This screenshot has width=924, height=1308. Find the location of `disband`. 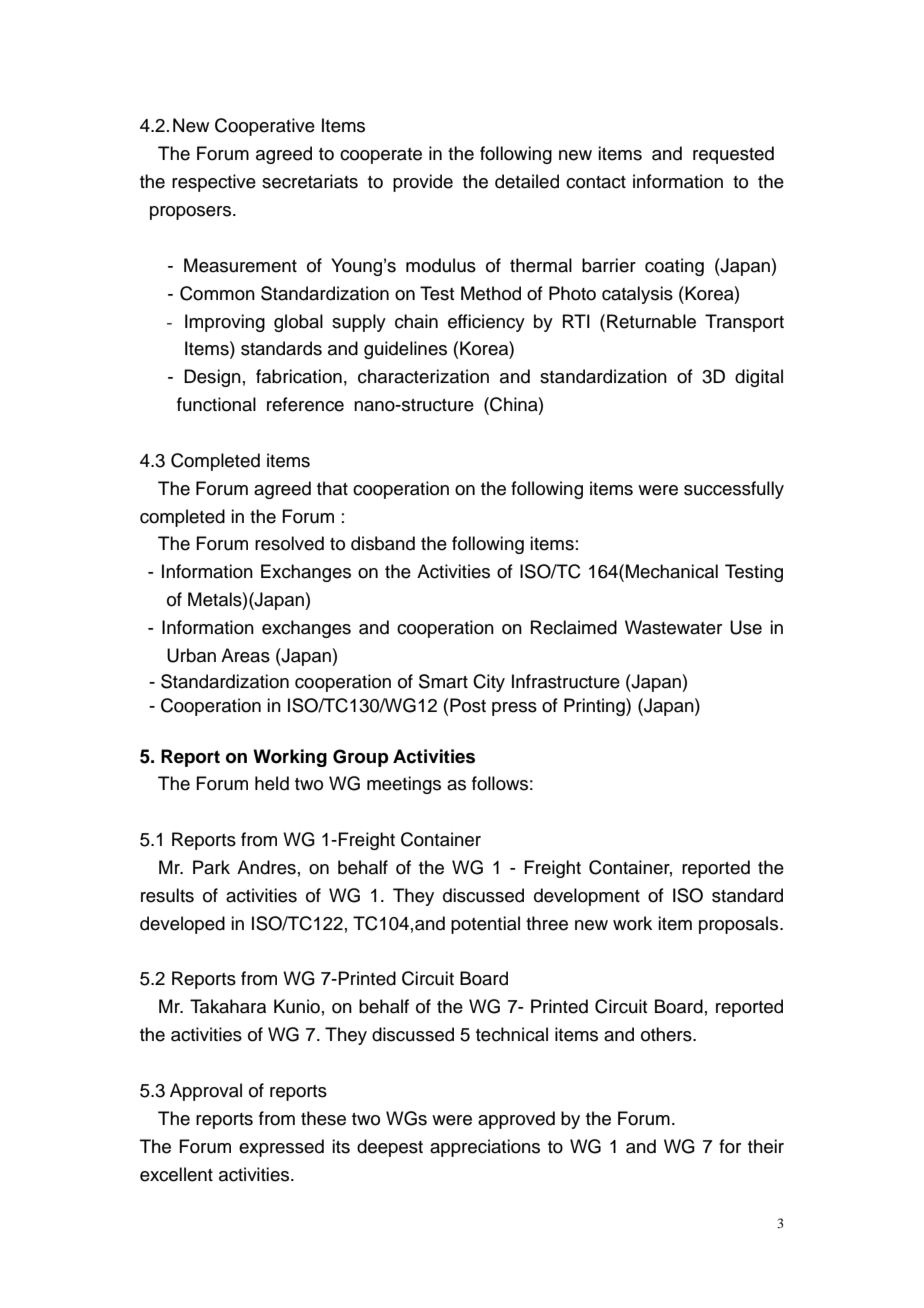

disband is located at coordinates (383, 543).
